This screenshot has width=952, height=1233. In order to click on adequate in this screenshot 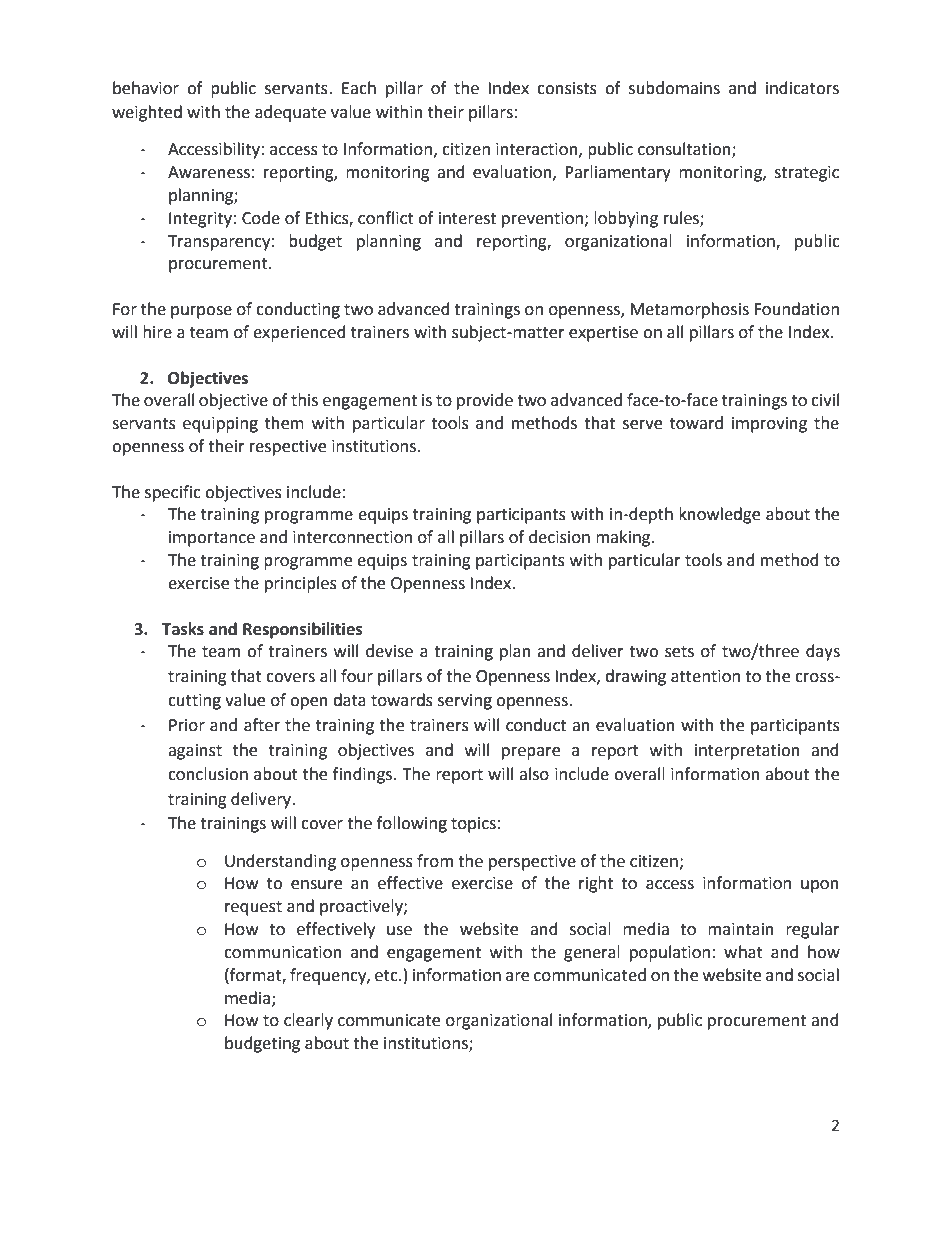, I will do `click(290, 113)`.
